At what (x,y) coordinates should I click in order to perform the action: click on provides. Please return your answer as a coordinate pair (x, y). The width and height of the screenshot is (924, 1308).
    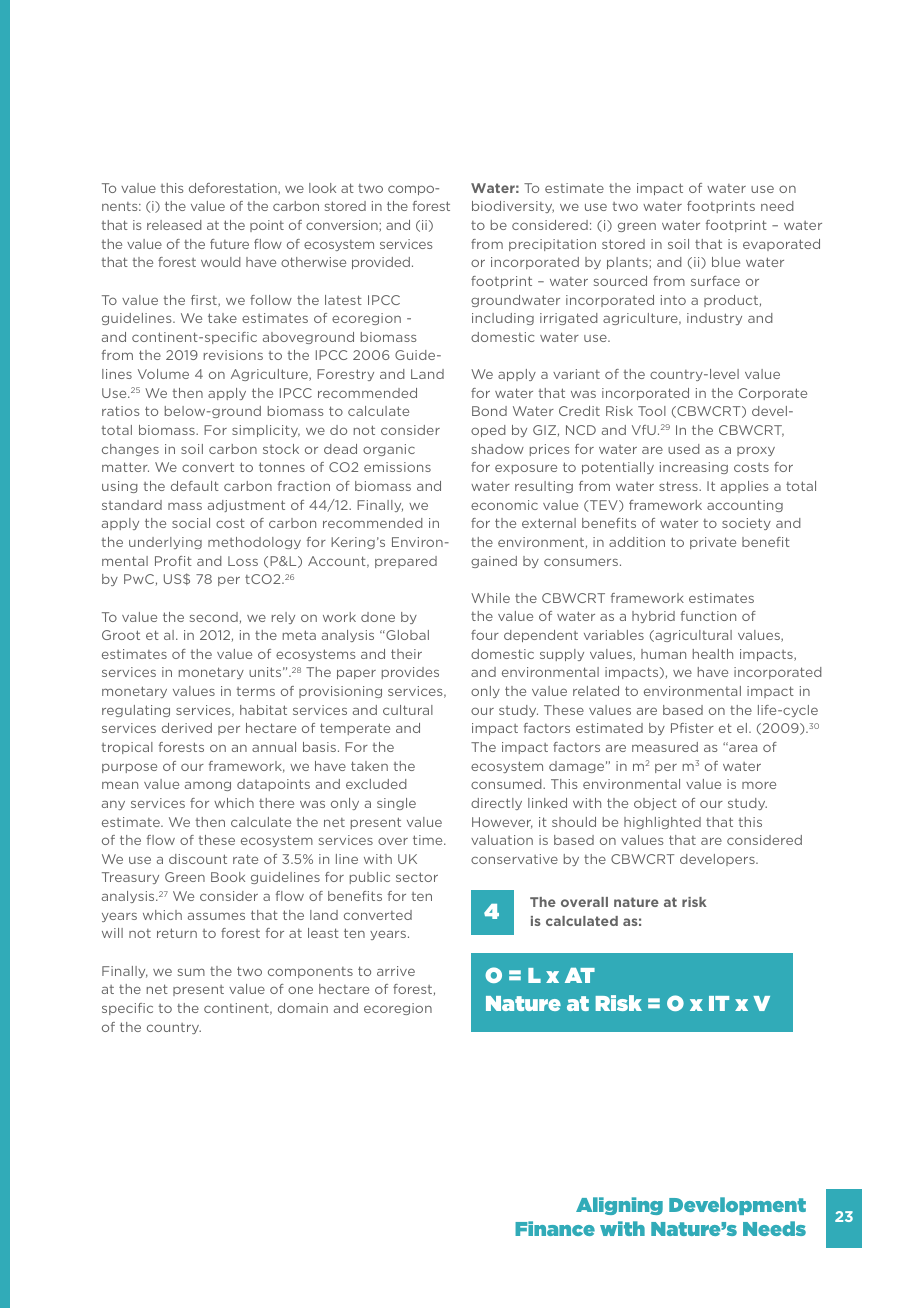
    Looking at the image, I should click on (410, 673).
